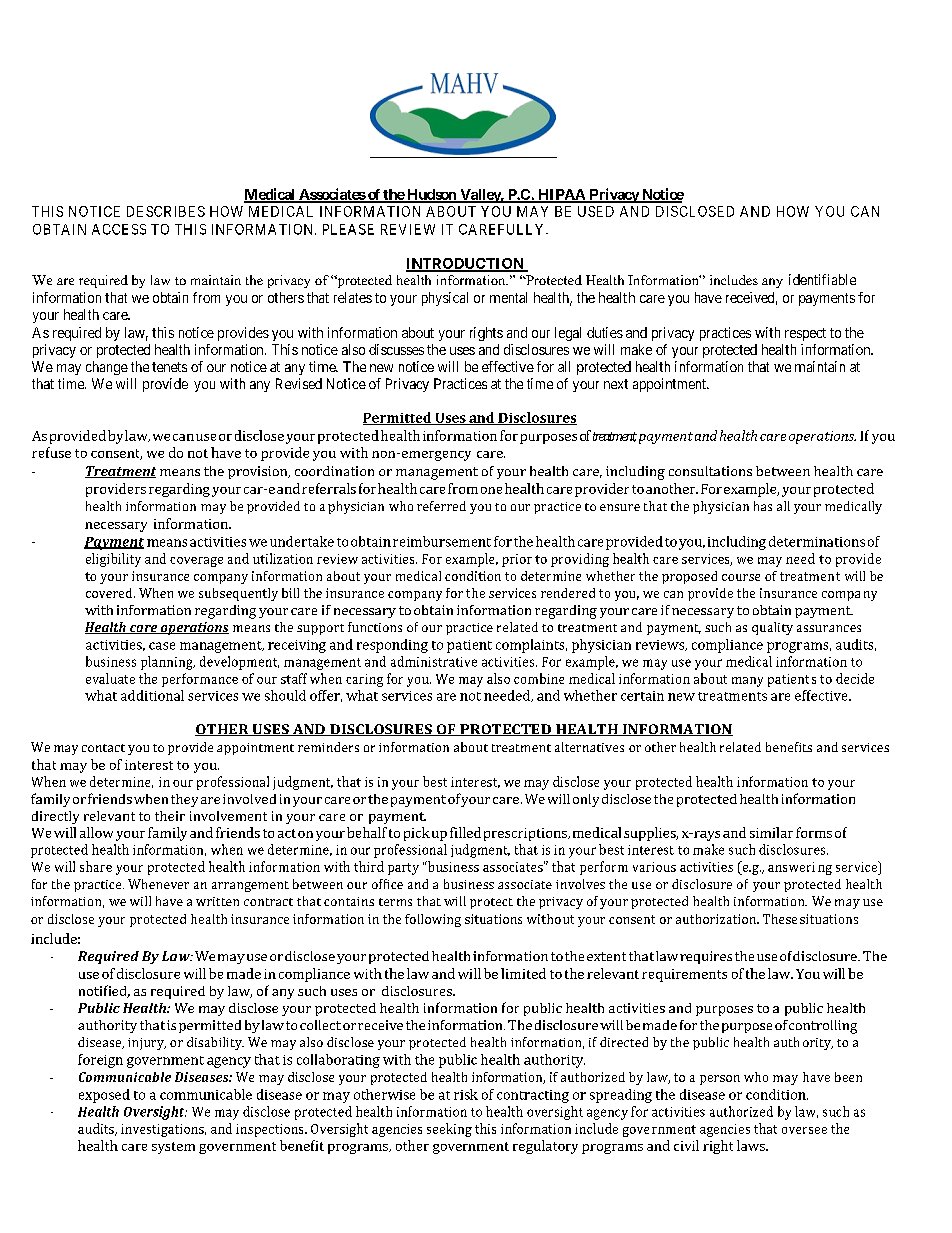 The image size is (952, 1233). What do you see at coordinates (449, 1130) in the screenshot?
I see `seeking` at bounding box center [449, 1130].
